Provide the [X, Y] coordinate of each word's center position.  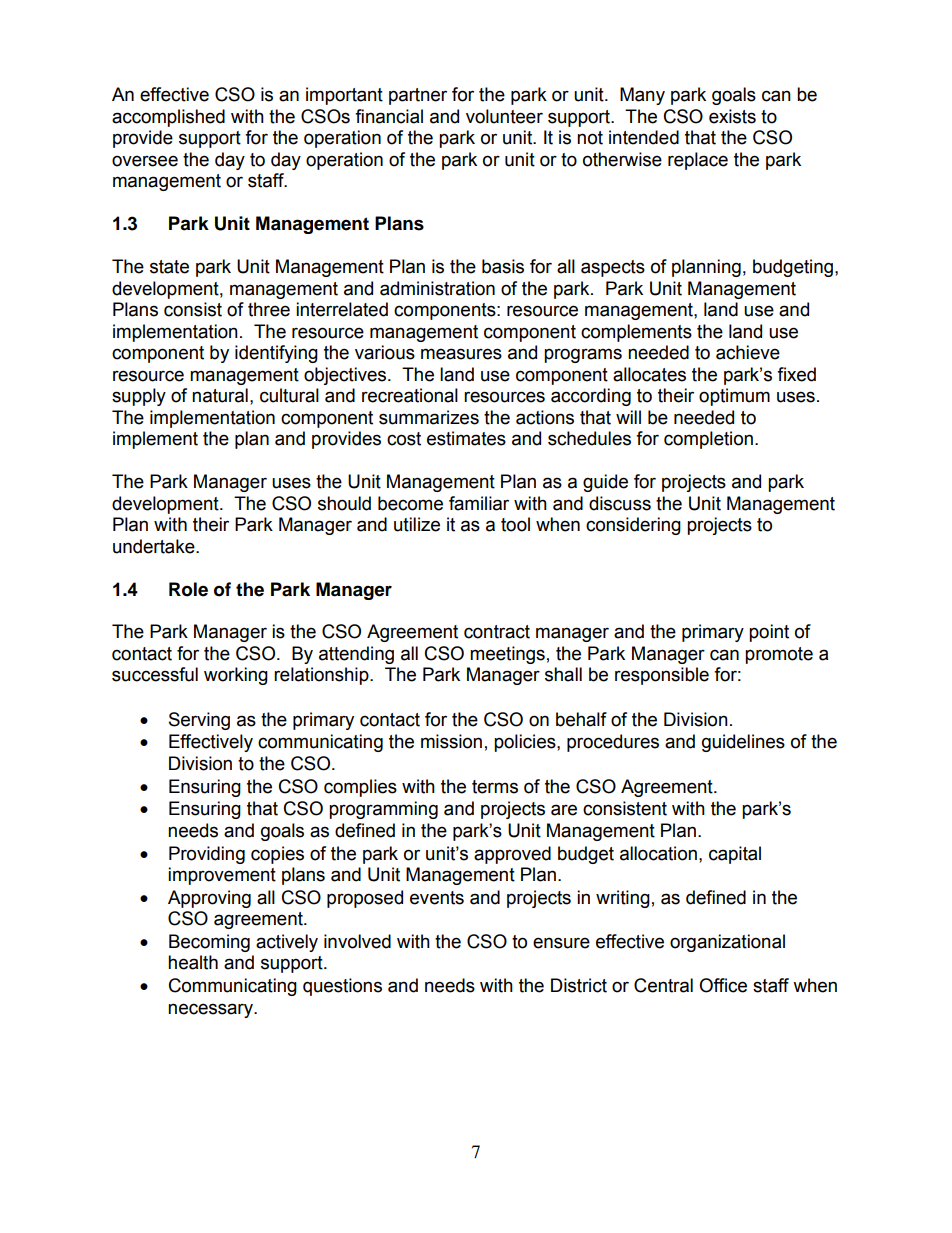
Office [723, 985]
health [193, 962]
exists [732, 116]
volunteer [504, 116]
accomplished [168, 118]
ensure [561, 943]
